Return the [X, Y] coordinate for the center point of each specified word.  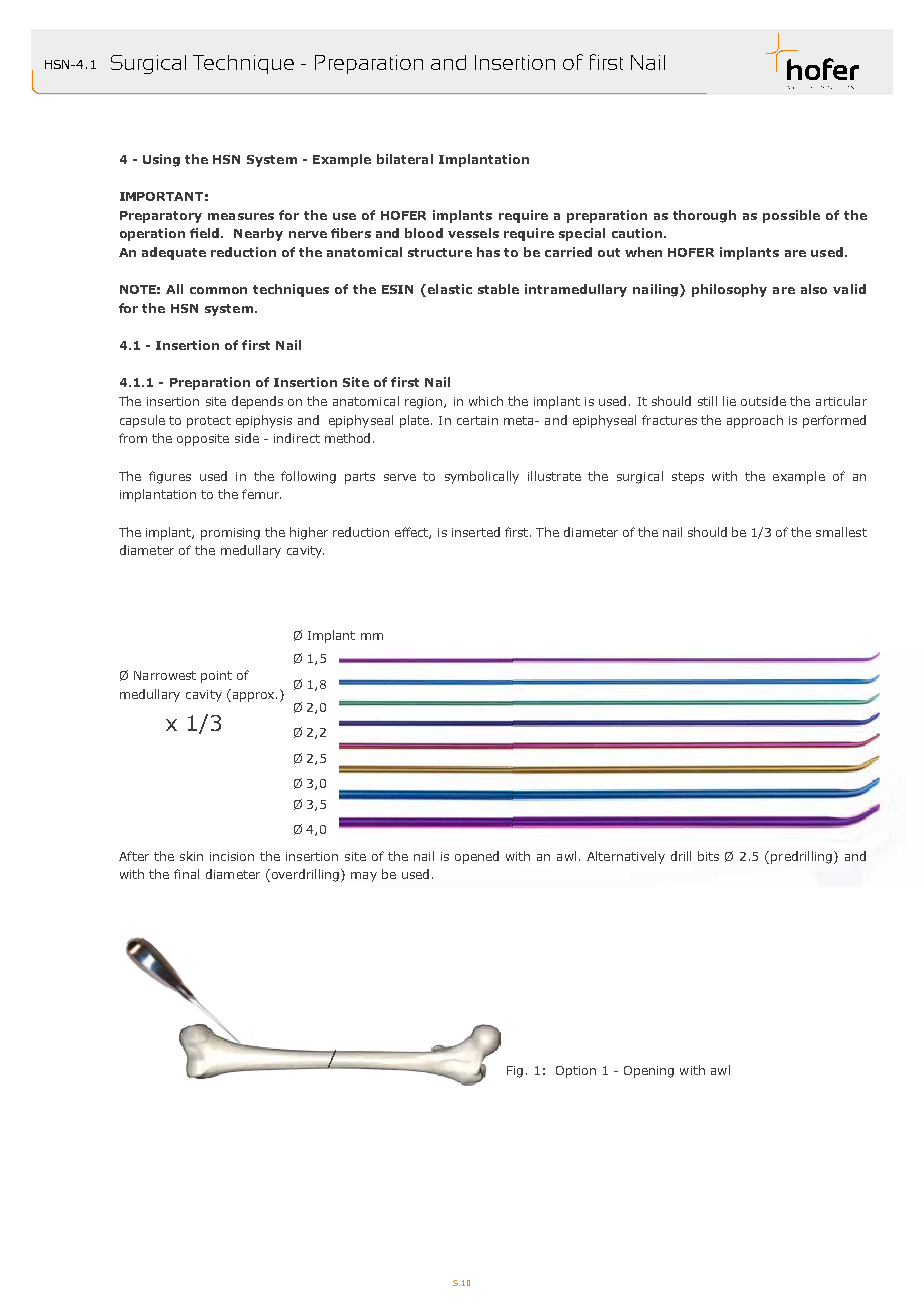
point [216, 677]
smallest [841, 532]
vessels [473, 233]
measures [241, 216]
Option [576, 1072]
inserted [476, 532]
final [186, 874]
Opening [649, 1072]
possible [791, 216]
